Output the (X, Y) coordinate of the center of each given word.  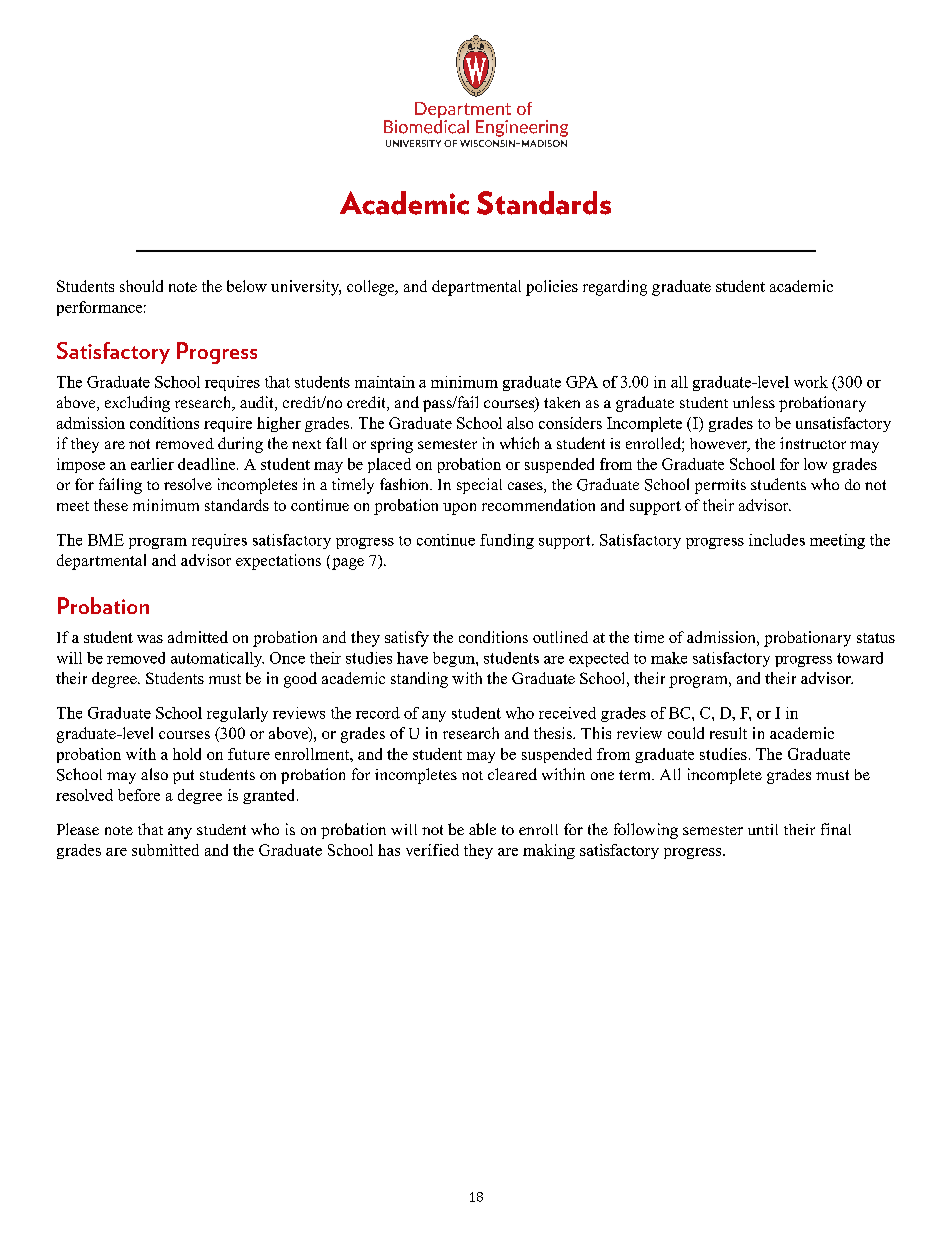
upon (459, 509)
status (876, 638)
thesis (554, 733)
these (111, 505)
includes (777, 540)
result (728, 733)
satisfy (407, 639)
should (141, 286)
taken (562, 402)
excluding (137, 404)
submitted (165, 850)
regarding (615, 288)
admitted (198, 637)
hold (187, 754)
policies (552, 288)
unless (754, 402)
